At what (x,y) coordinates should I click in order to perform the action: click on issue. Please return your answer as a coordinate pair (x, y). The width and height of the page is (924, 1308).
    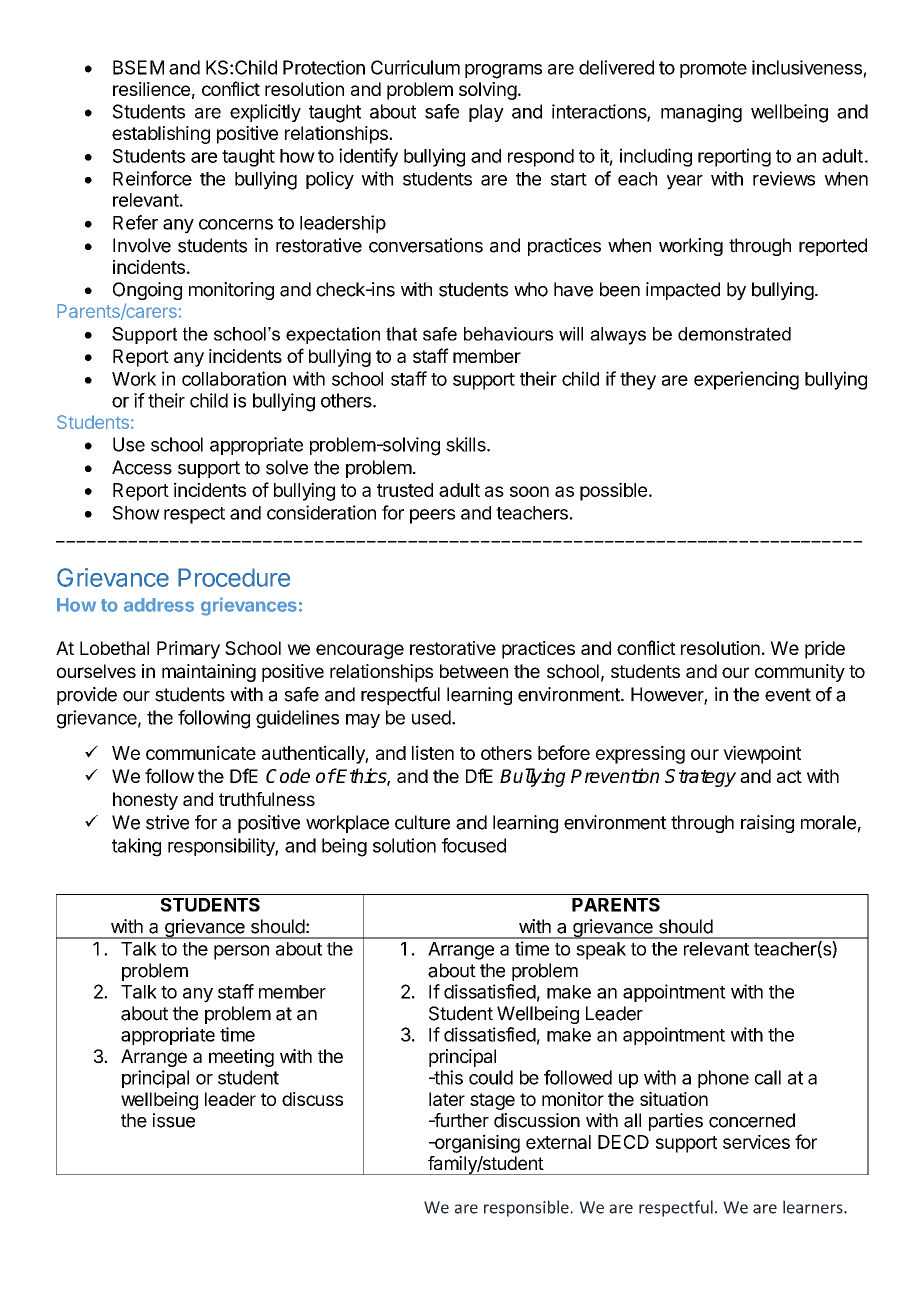
    Looking at the image, I should click on (174, 1120).
